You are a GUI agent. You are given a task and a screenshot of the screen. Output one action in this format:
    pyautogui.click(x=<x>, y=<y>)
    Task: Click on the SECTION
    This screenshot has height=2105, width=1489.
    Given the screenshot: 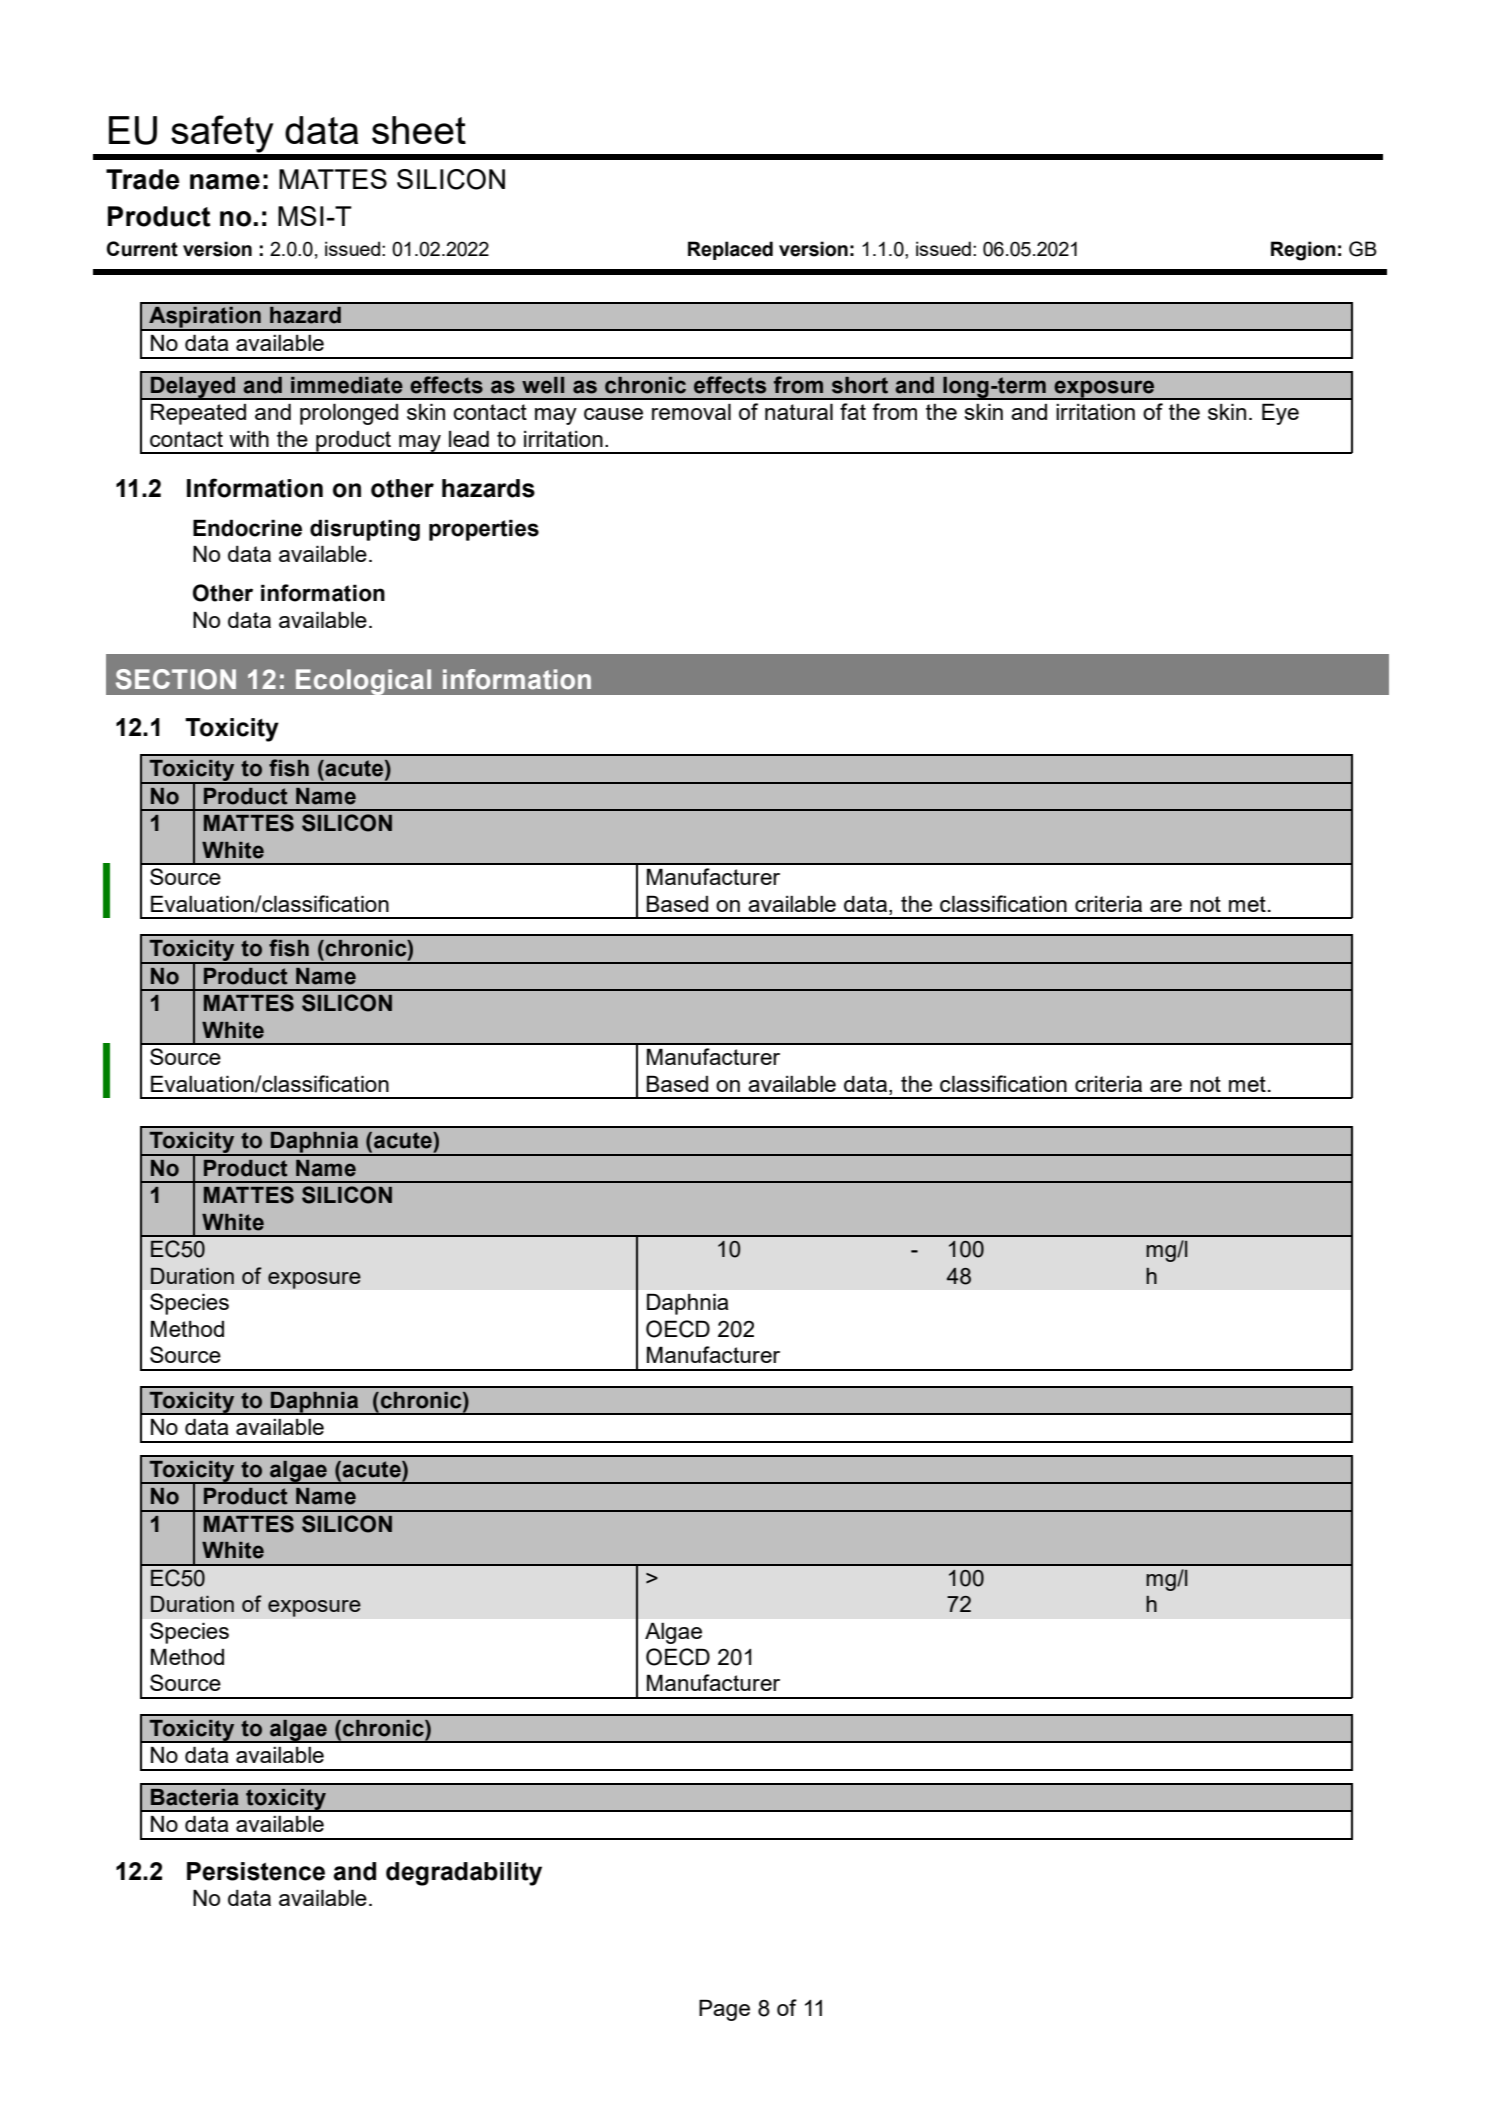 What is the action you would take?
    pyautogui.click(x=176, y=679)
